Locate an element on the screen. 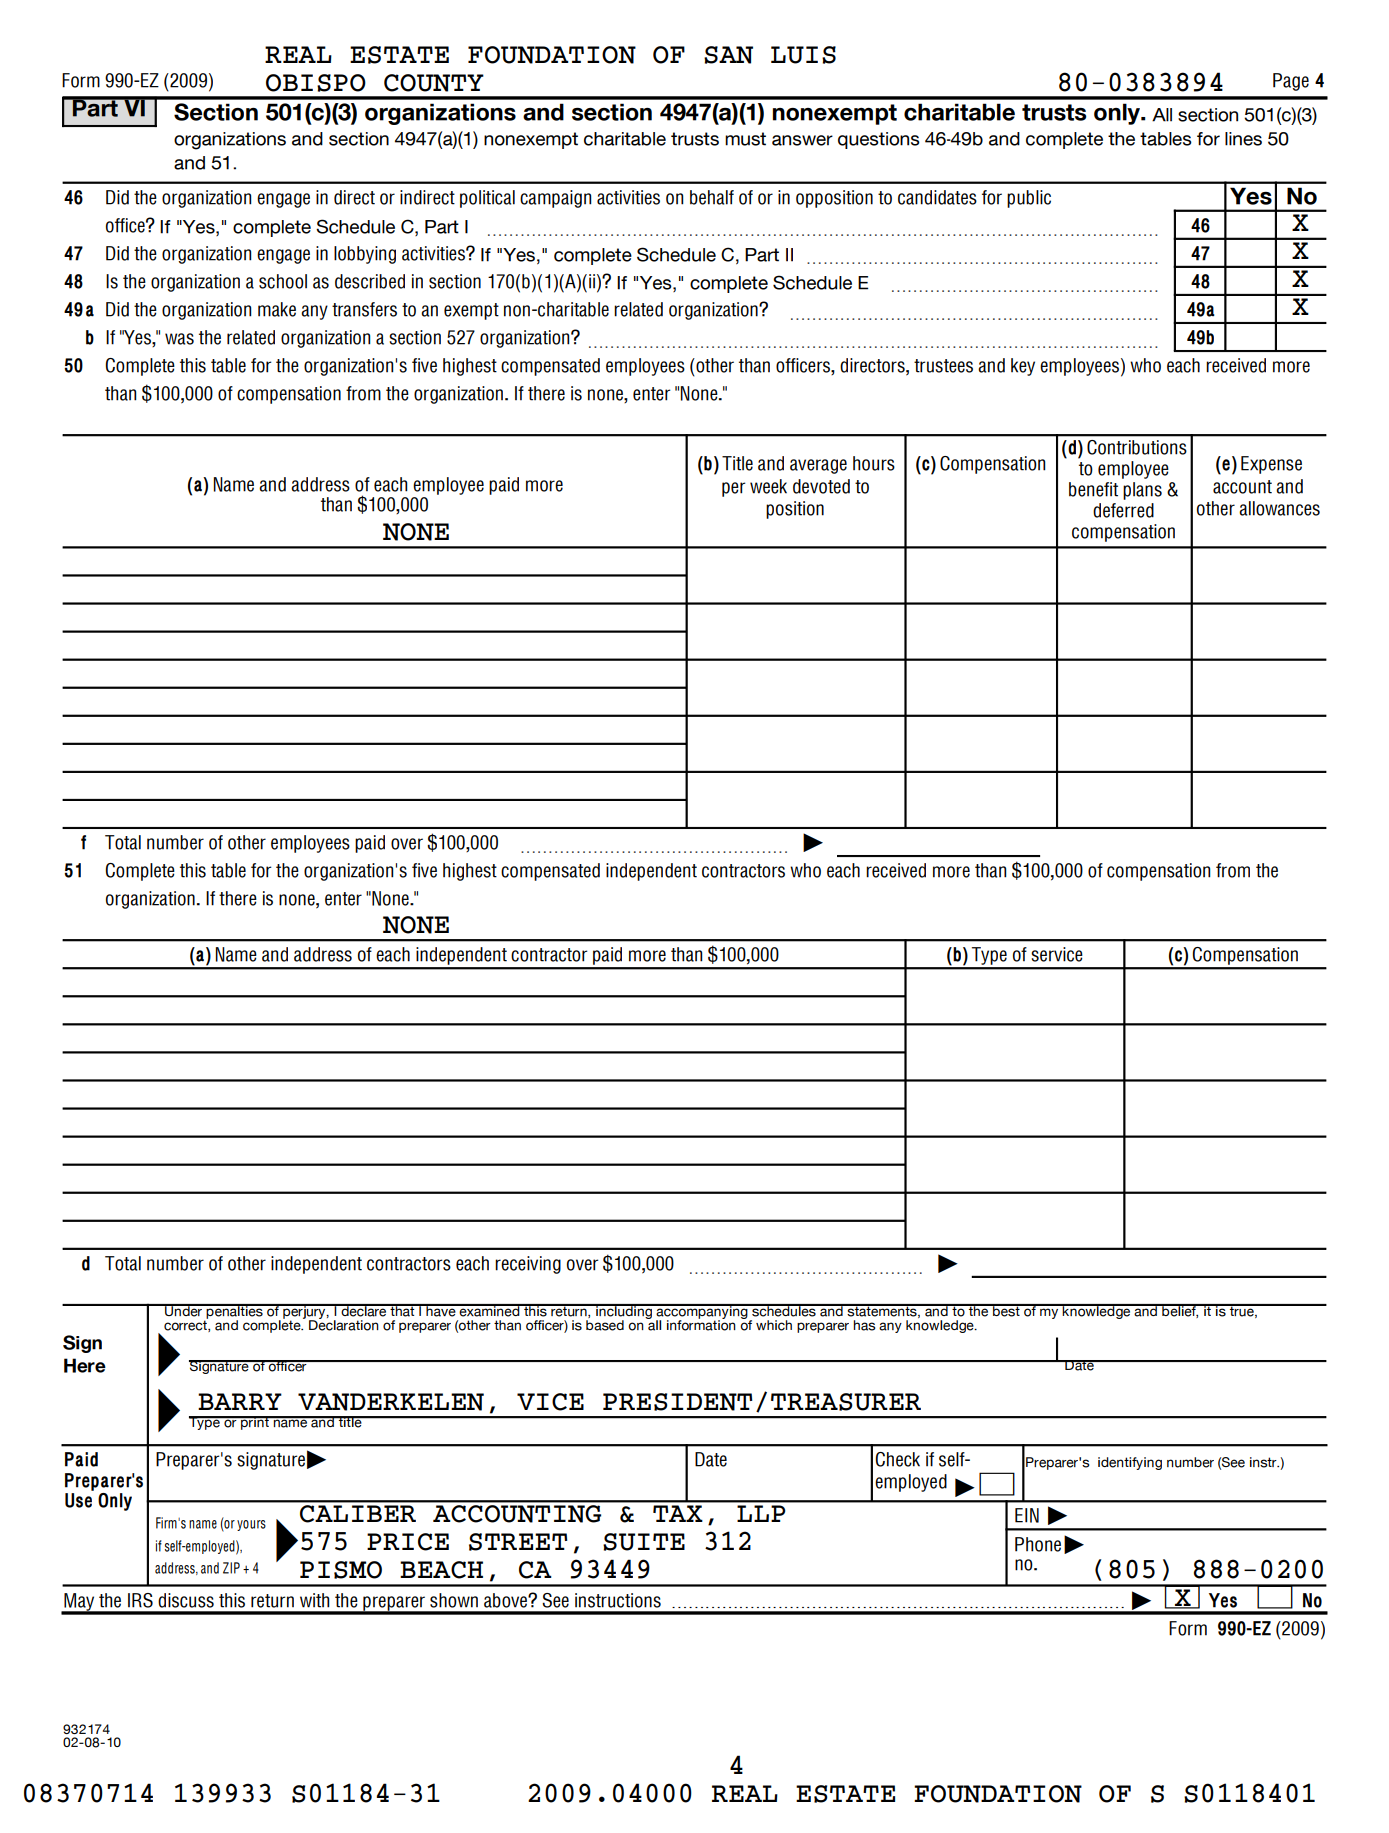 Image resolution: width=1389 pixels, height=1833 pixels. receiving is located at coordinates (528, 1265).
